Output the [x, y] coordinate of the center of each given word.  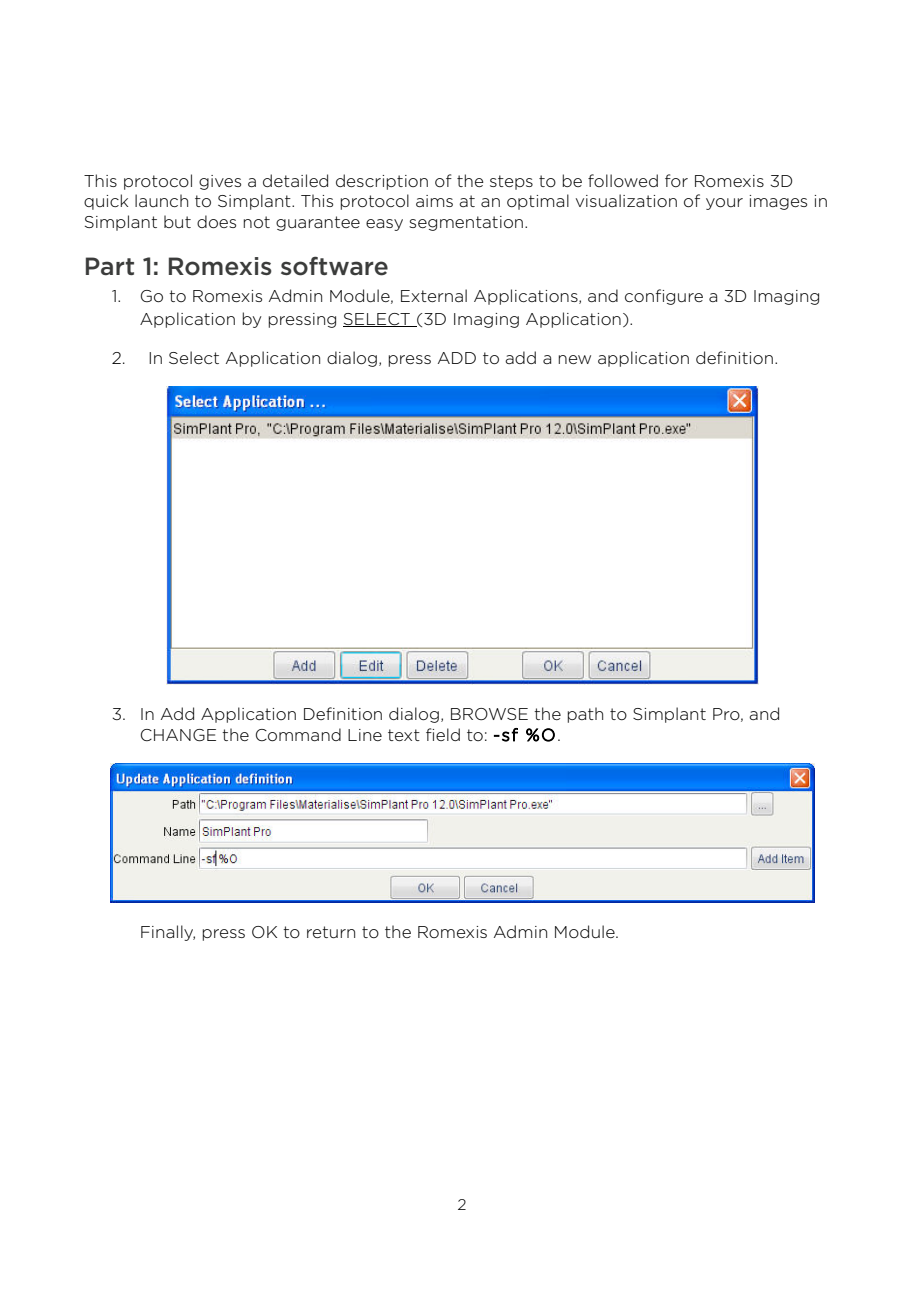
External [434, 295]
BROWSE [489, 714]
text [404, 735]
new [574, 359]
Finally [168, 933]
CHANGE [178, 735]
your [724, 204]
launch [161, 200]
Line [365, 735]
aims [434, 201]
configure [664, 297]
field [443, 734]
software [334, 266]
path [585, 715]
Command [298, 735]
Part [110, 266]
